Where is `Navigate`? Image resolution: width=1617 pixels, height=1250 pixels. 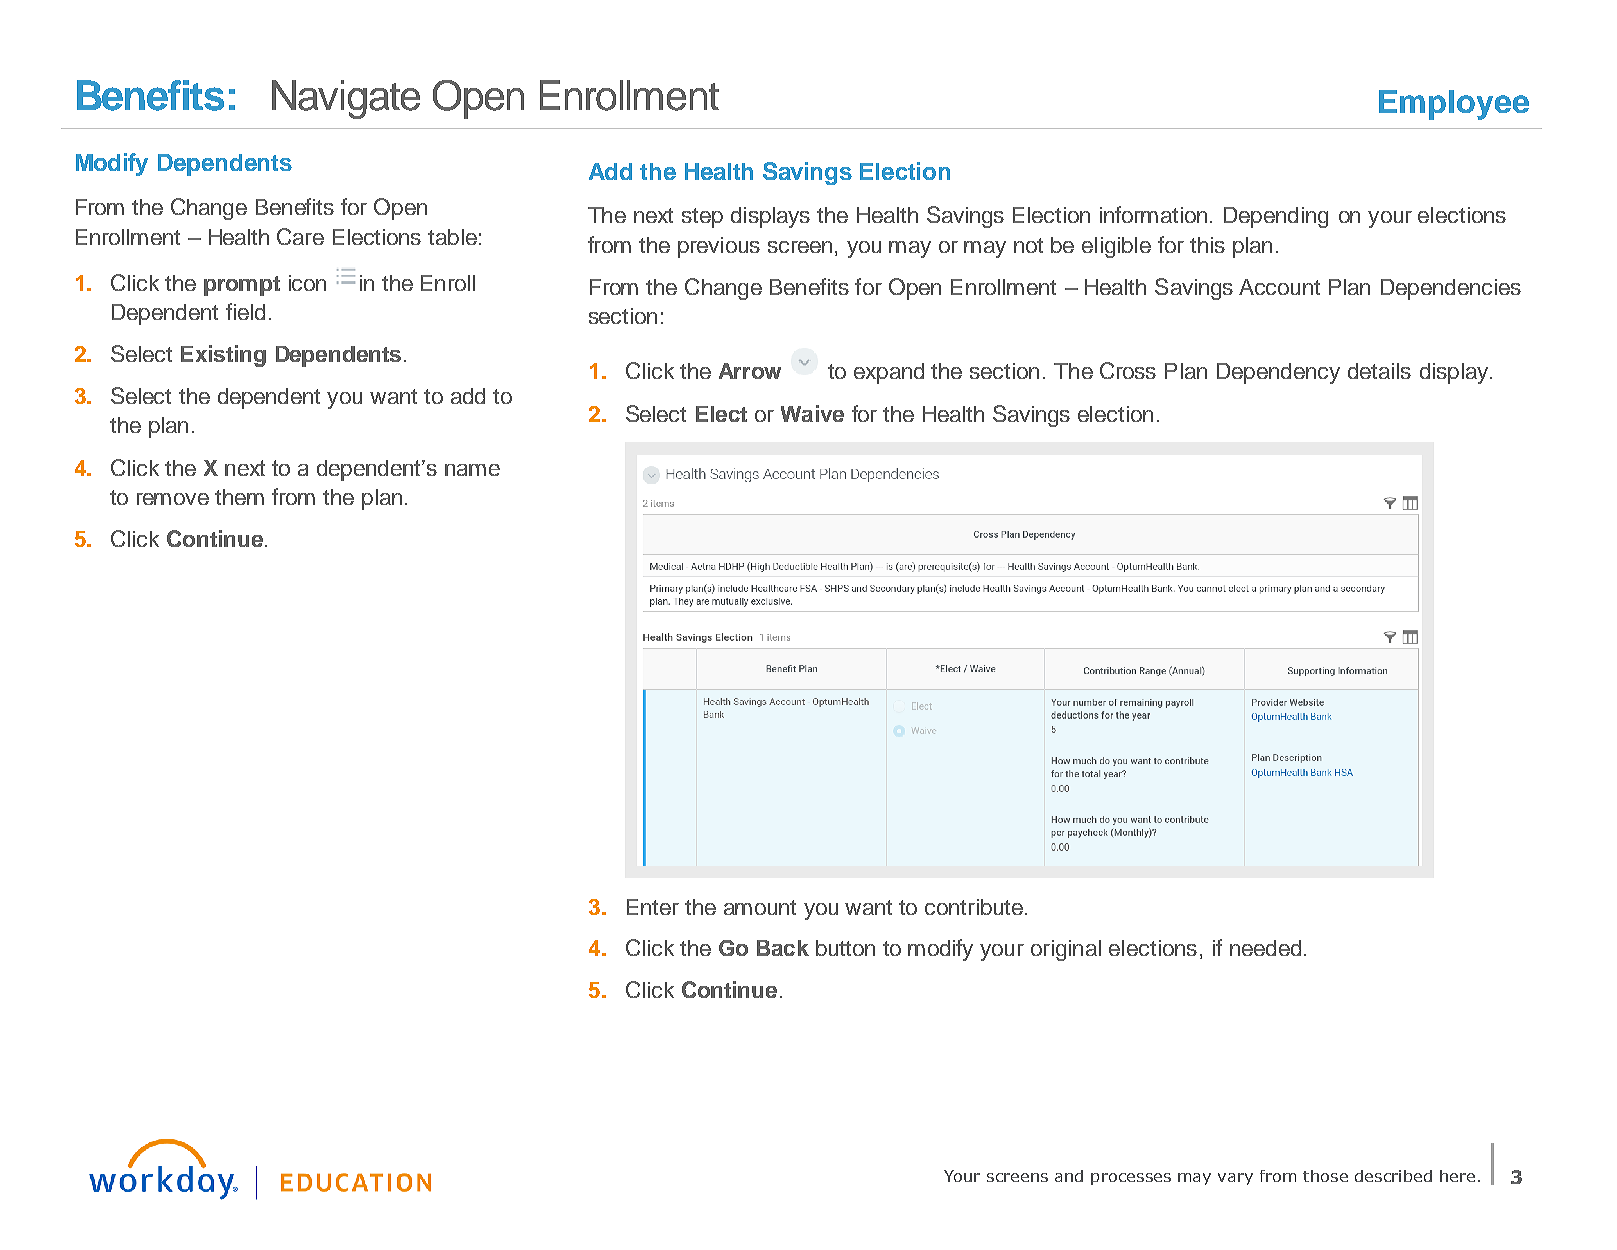 Navigate is located at coordinates (346, 99).
